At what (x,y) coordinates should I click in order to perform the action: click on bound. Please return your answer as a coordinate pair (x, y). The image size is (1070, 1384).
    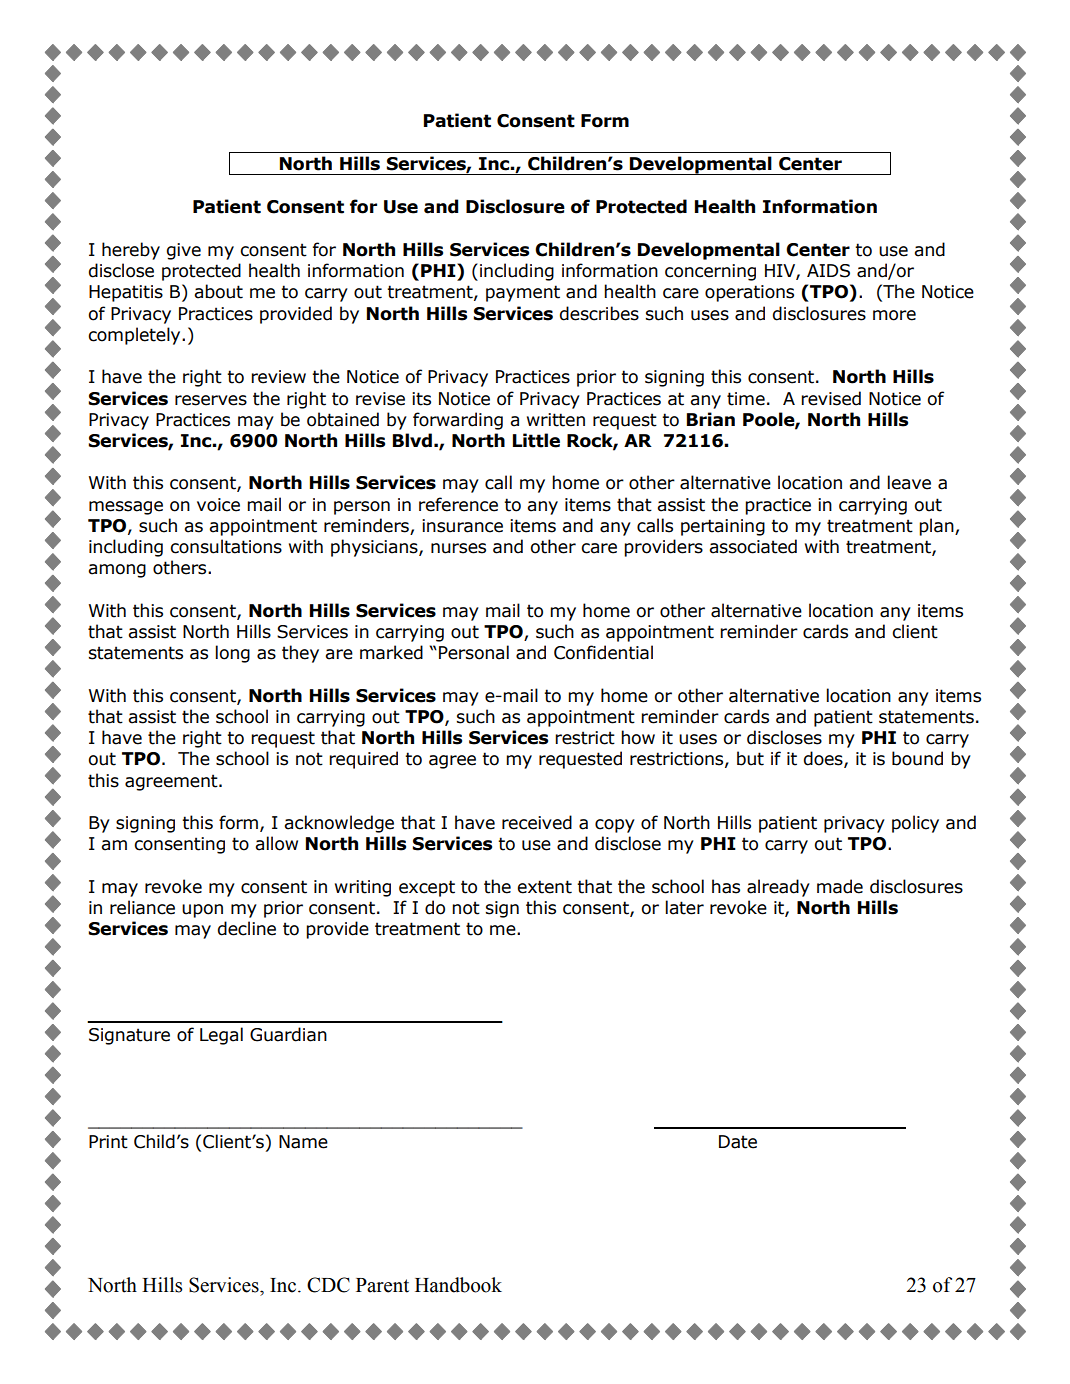
    Looking at the image, I should click on (917, 758).
